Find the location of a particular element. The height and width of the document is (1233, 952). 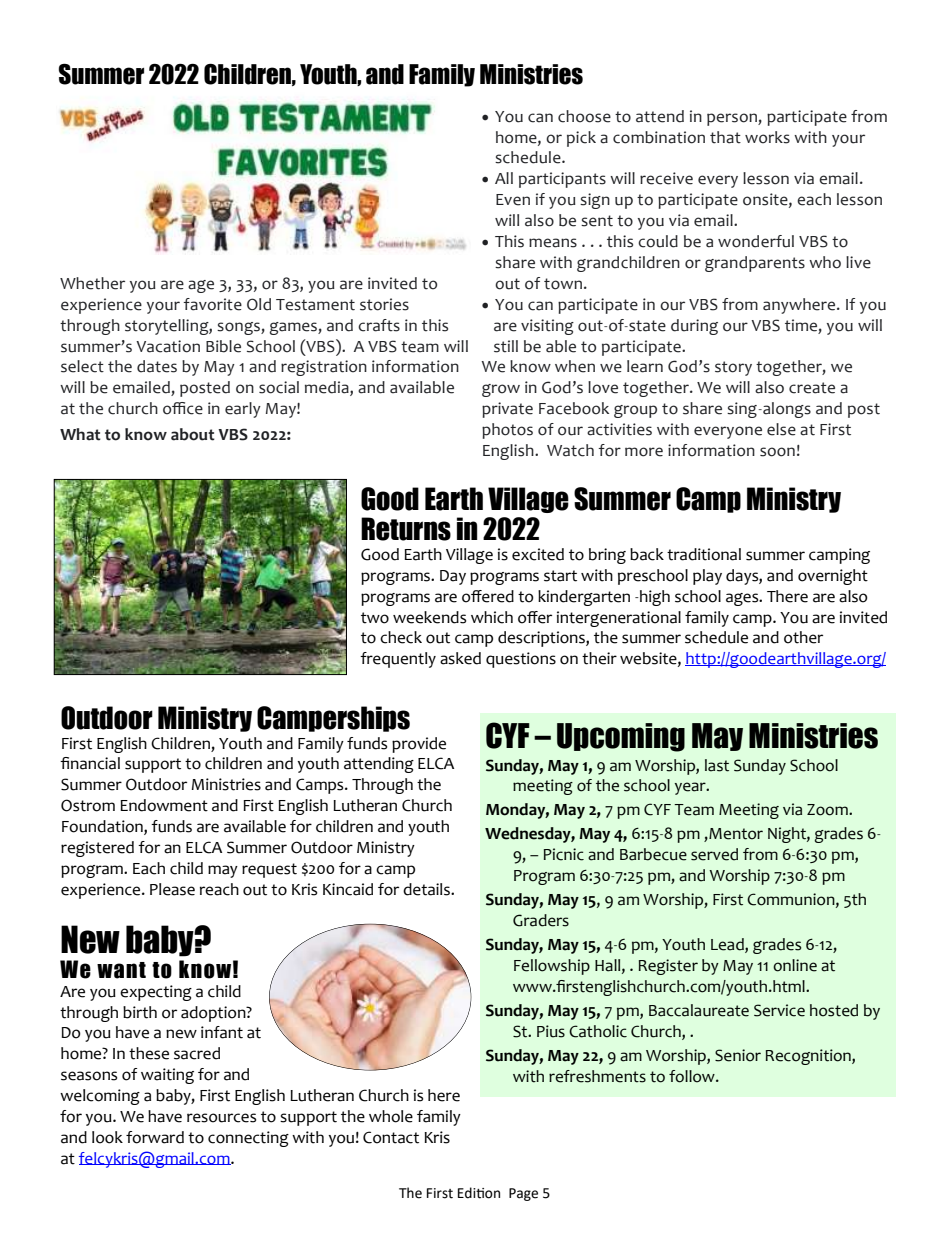

forward is located at coordinates (155, 1137).
